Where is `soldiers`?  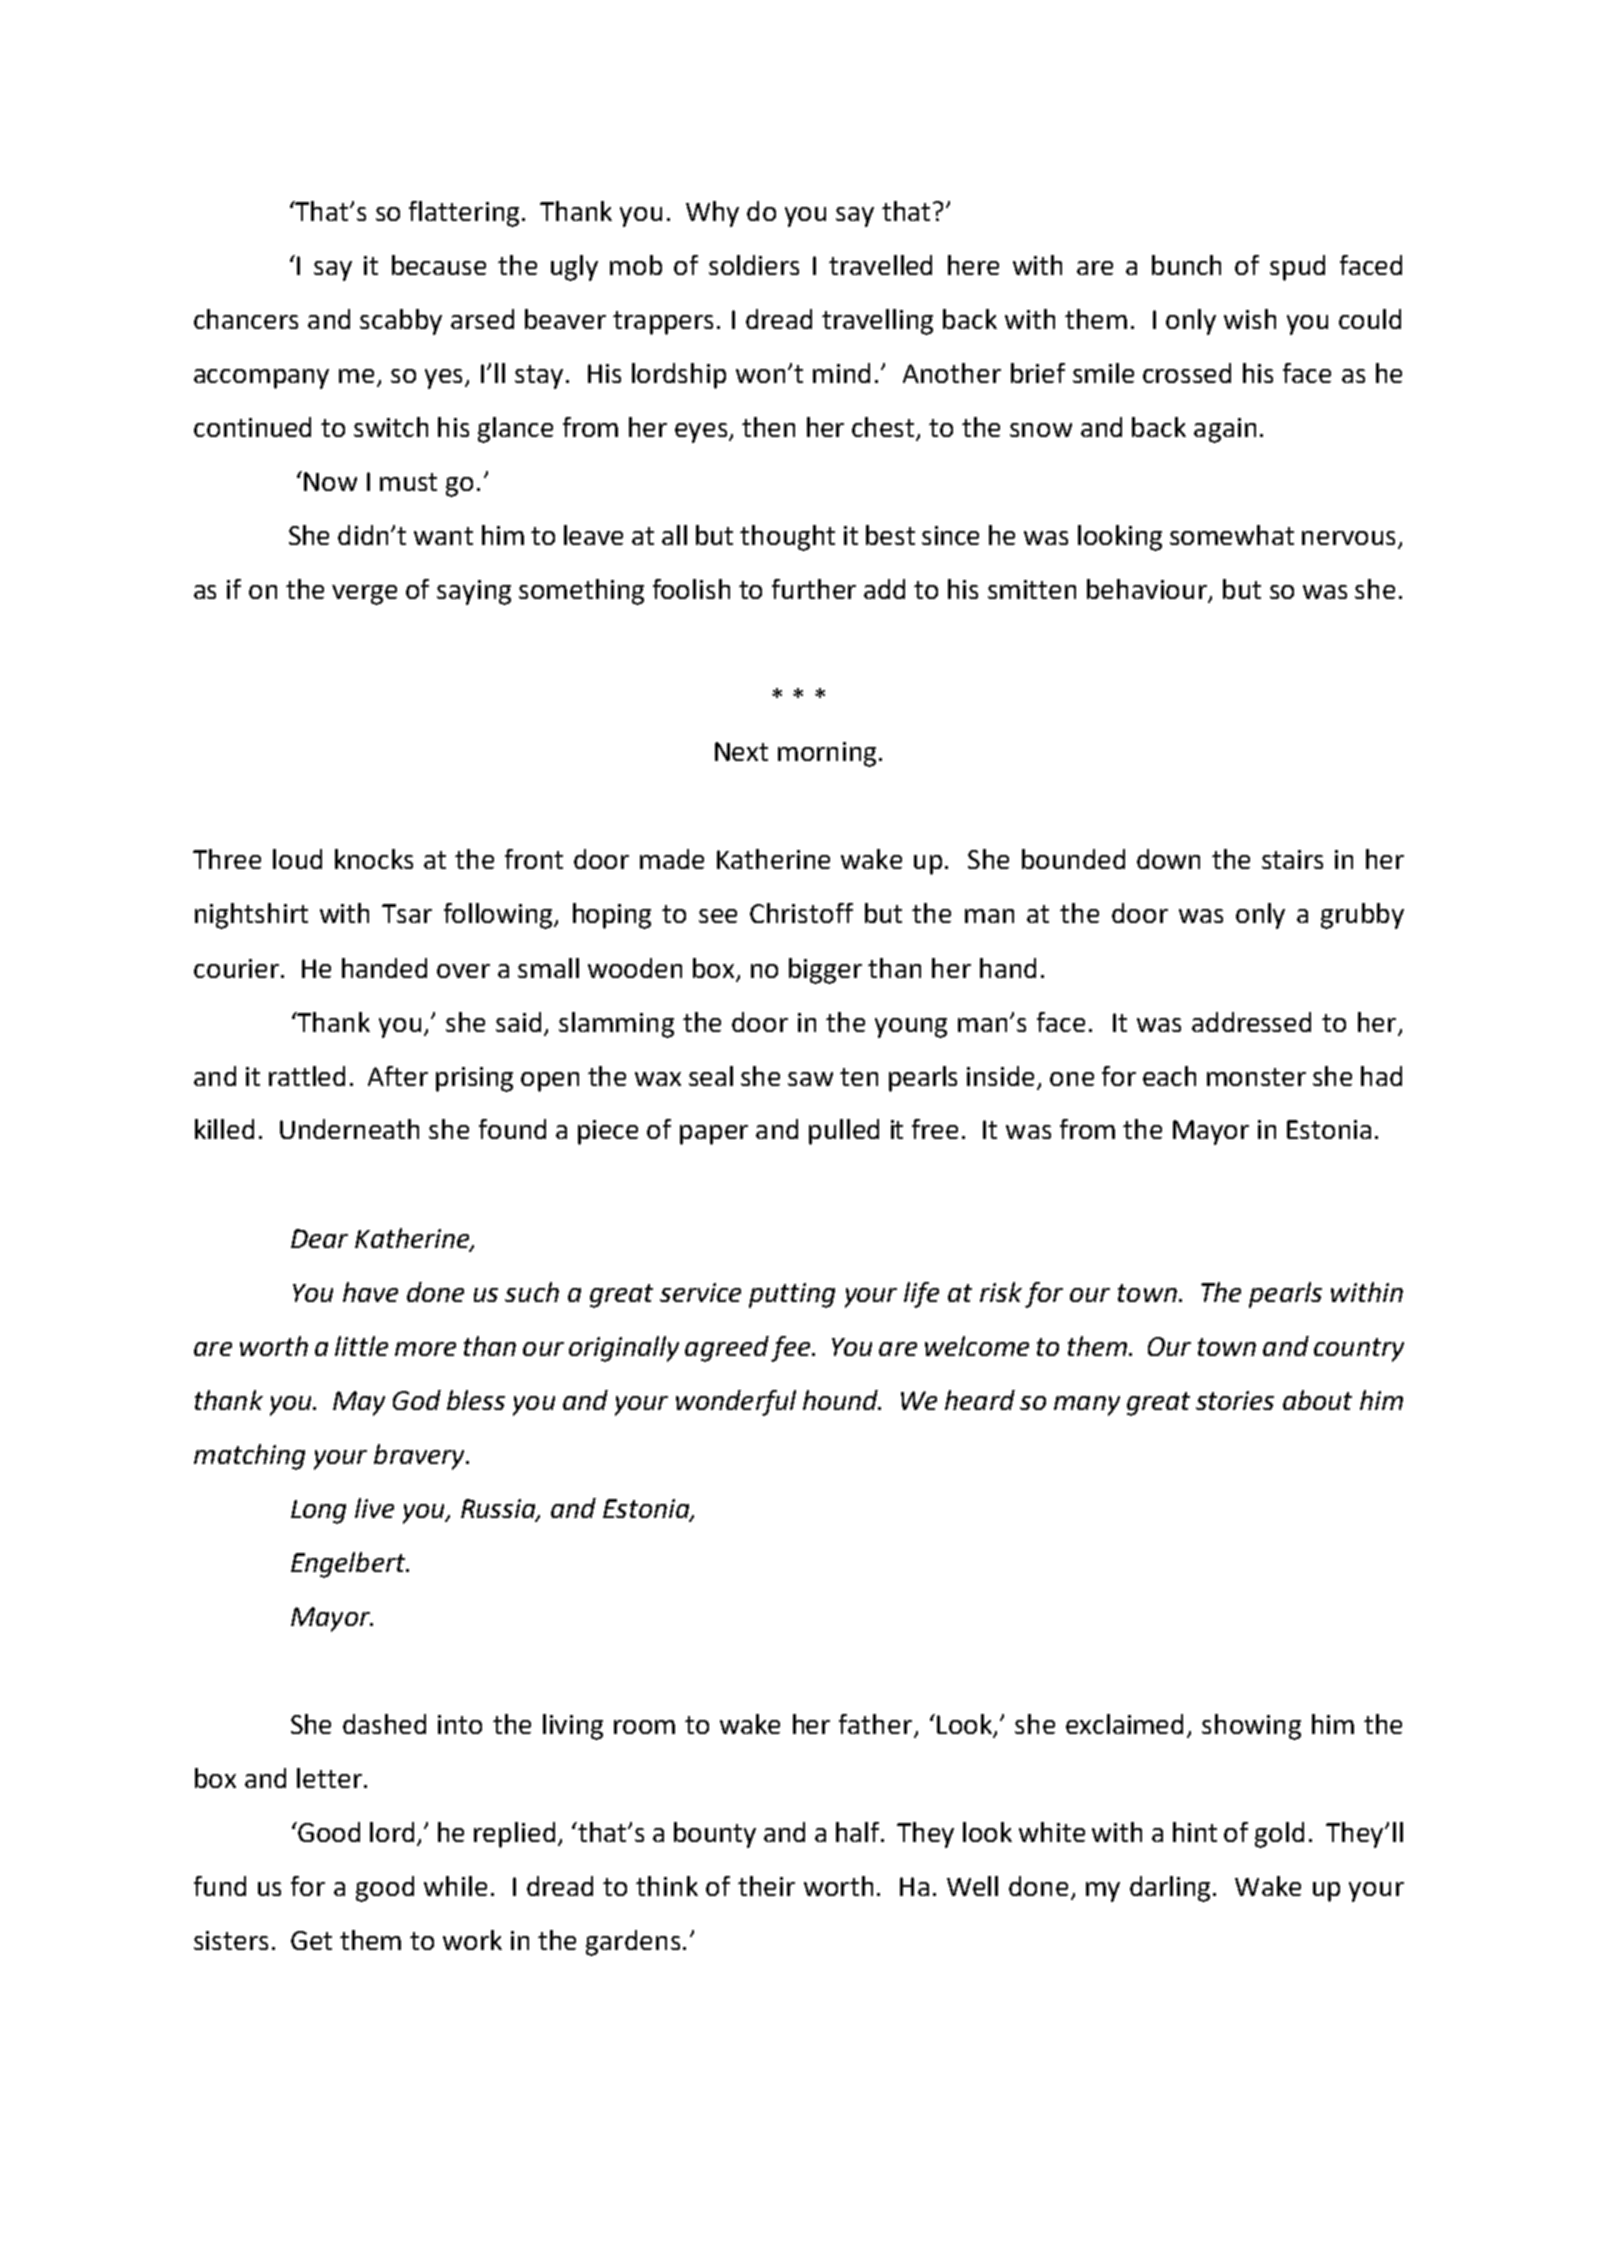 soldiers is located at coordinates (754, 265).
